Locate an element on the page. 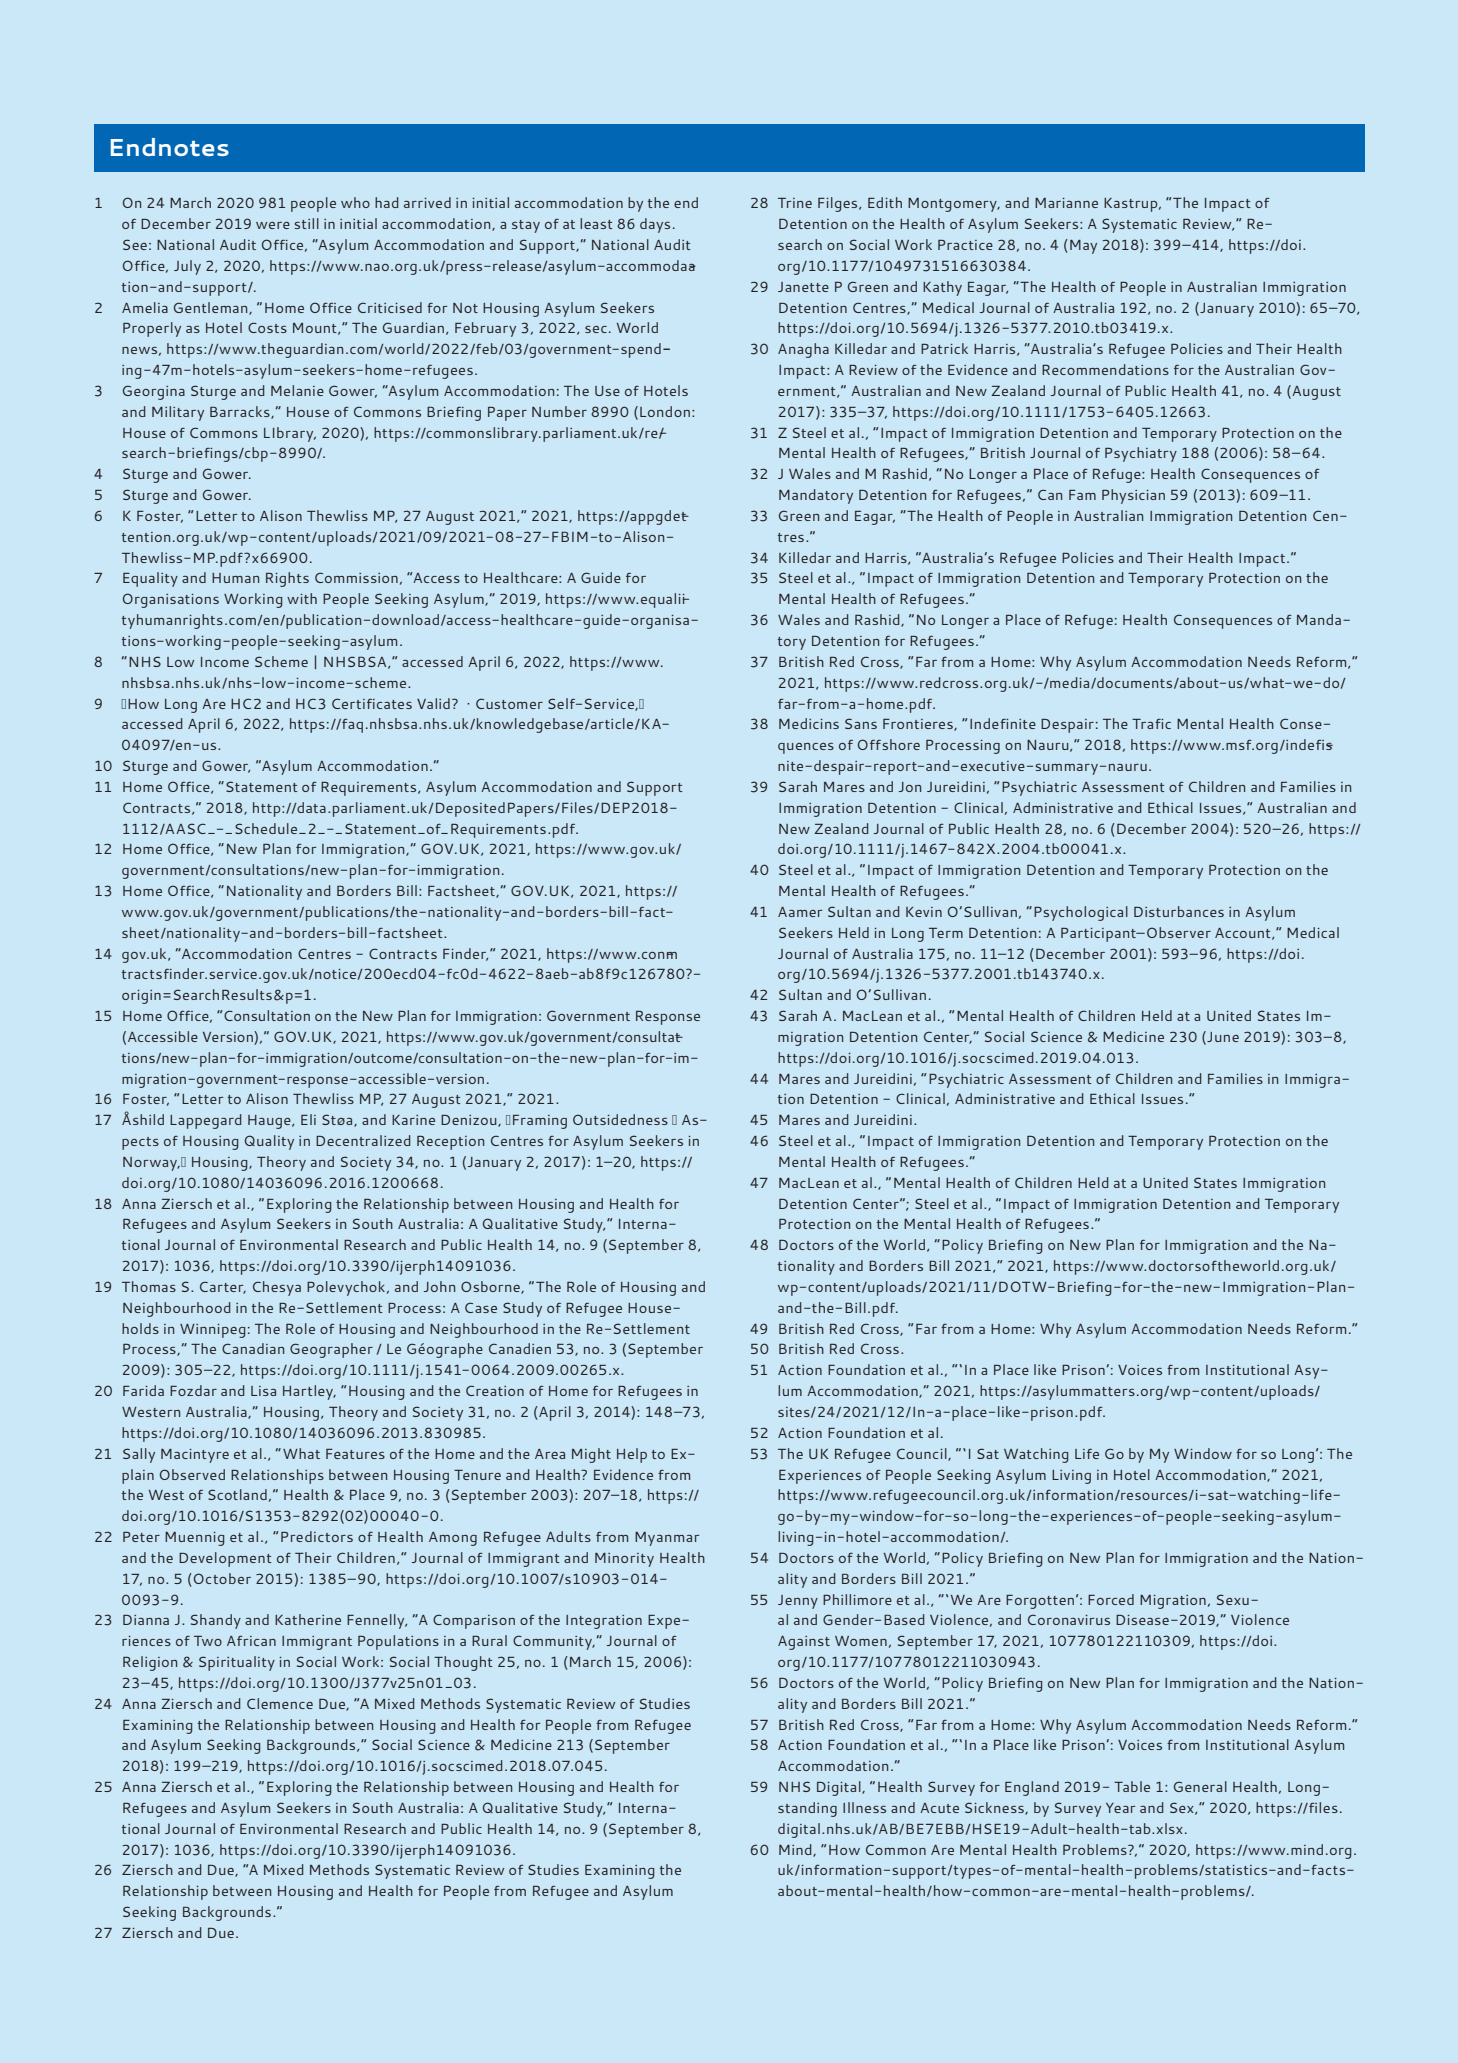  Osborne is located at coordinates (491, 1287).
